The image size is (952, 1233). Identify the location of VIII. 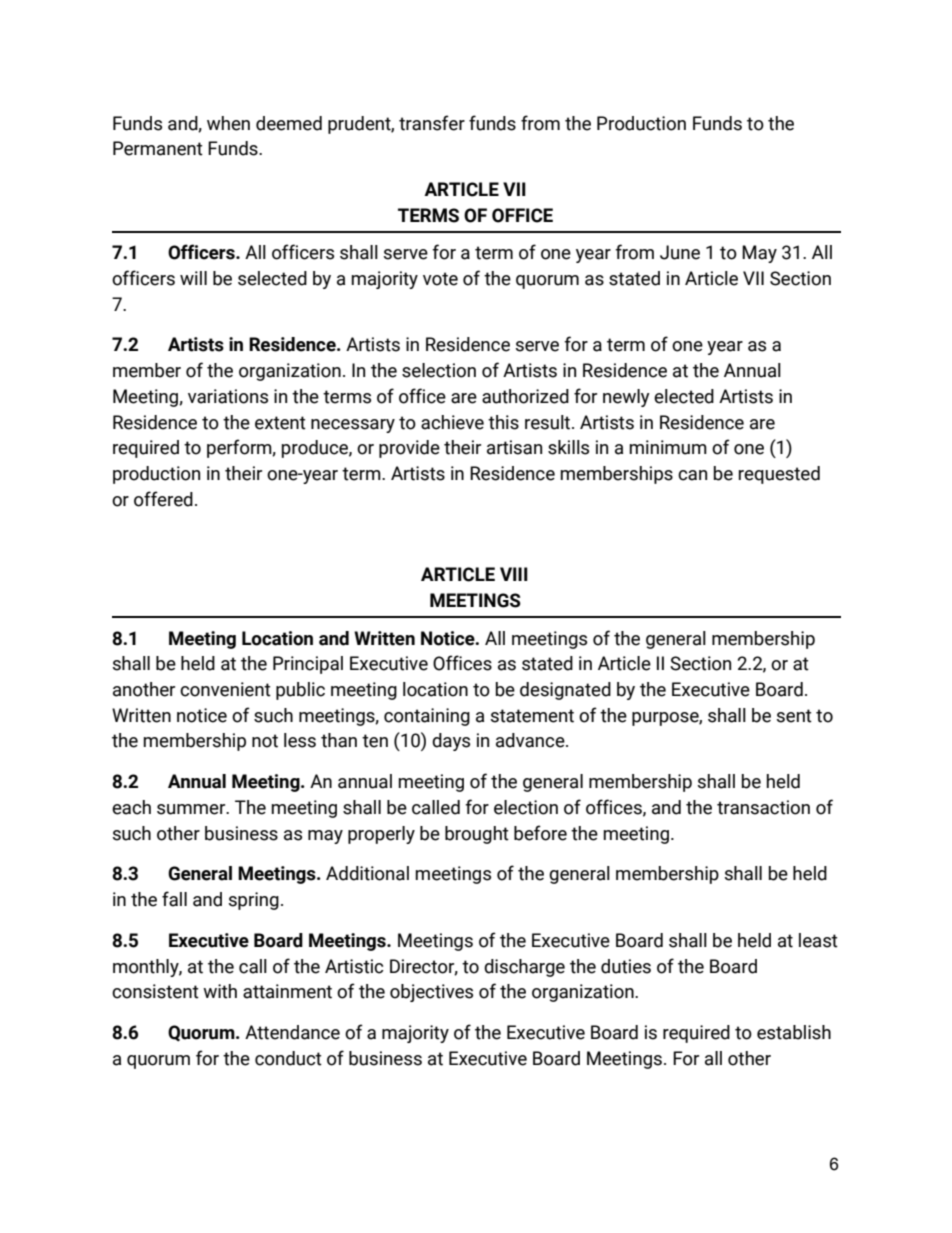
(514, 574).
